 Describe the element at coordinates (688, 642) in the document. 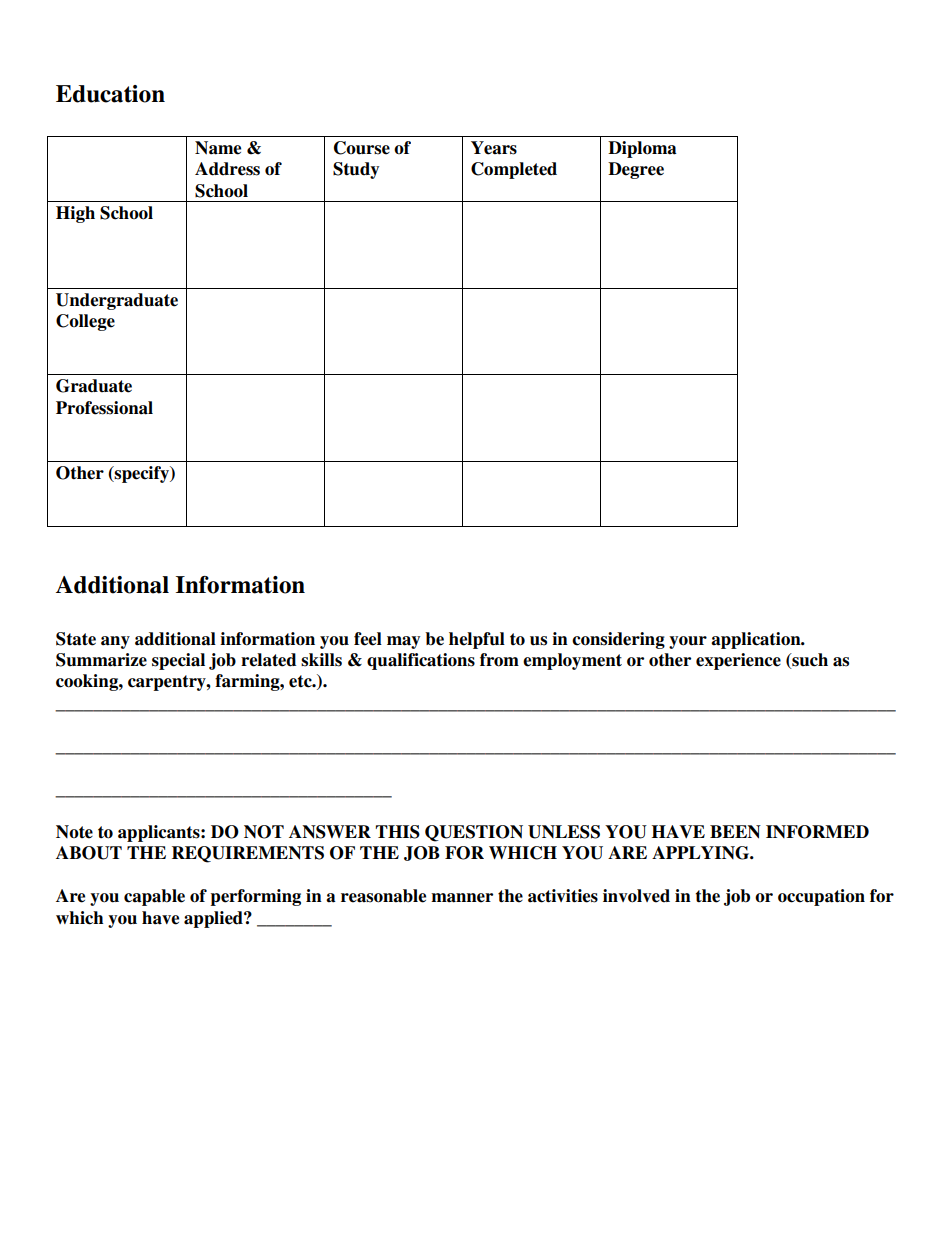

I see `your` at that location.
